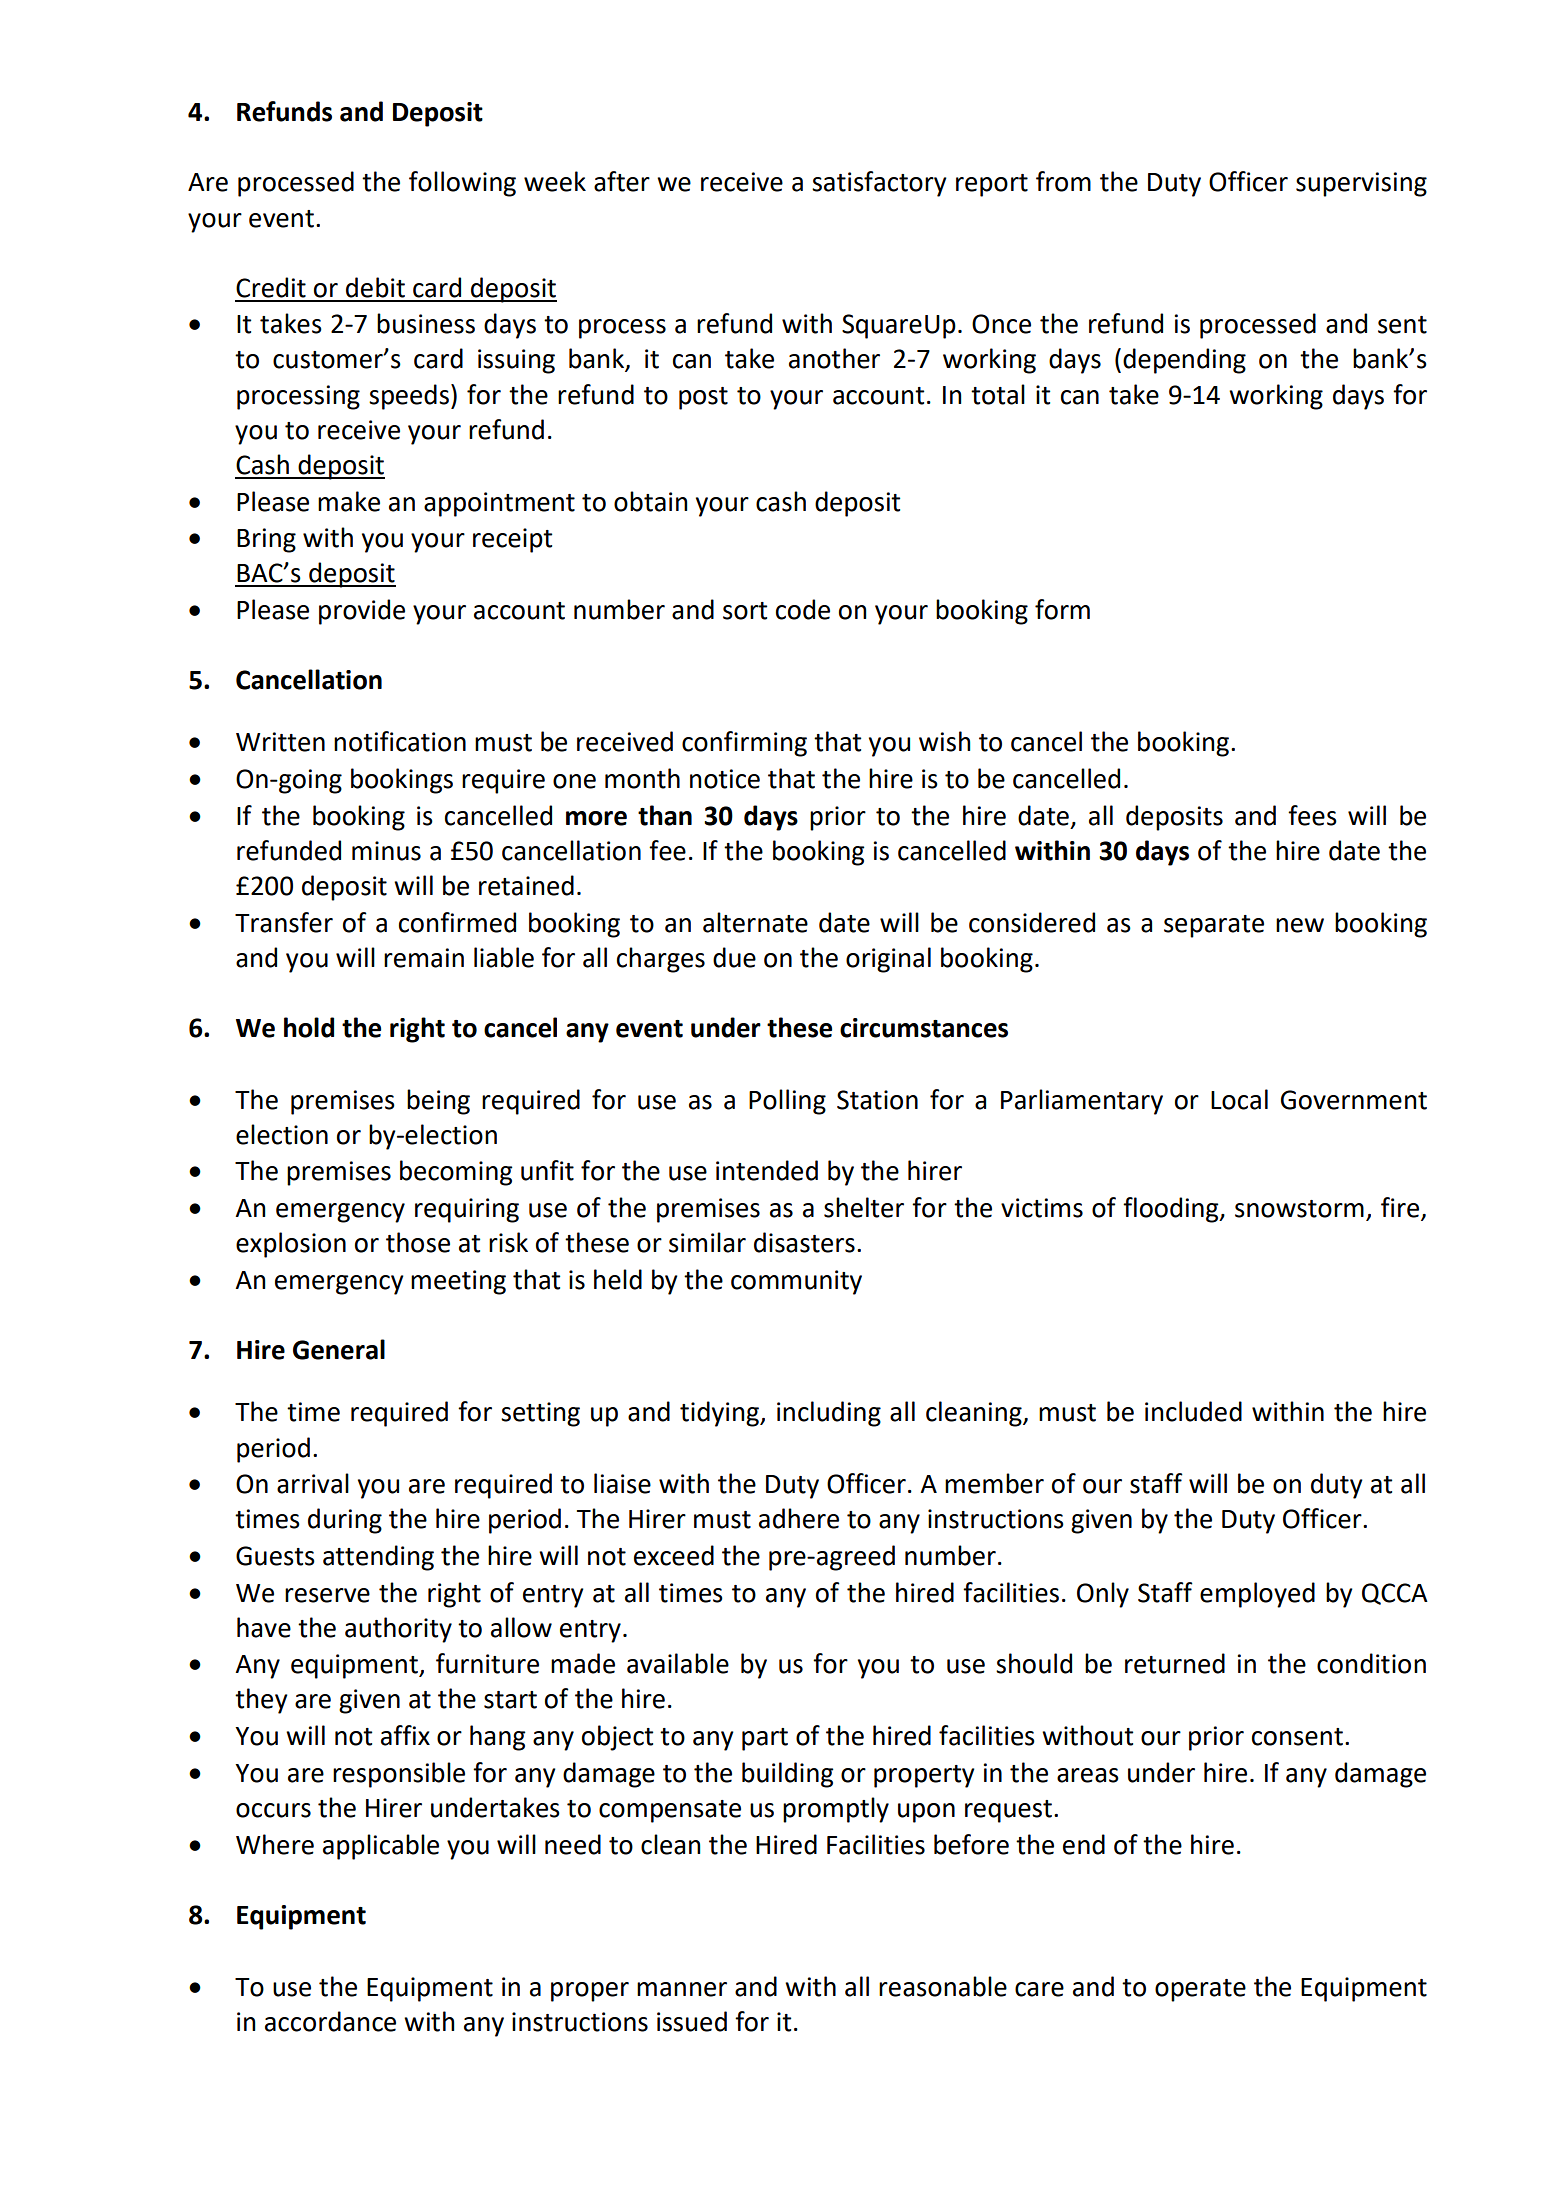 Image resolution: width=1557 pixels, height=2202 pixels. I want to click on supervising, so click(1361, 184).
